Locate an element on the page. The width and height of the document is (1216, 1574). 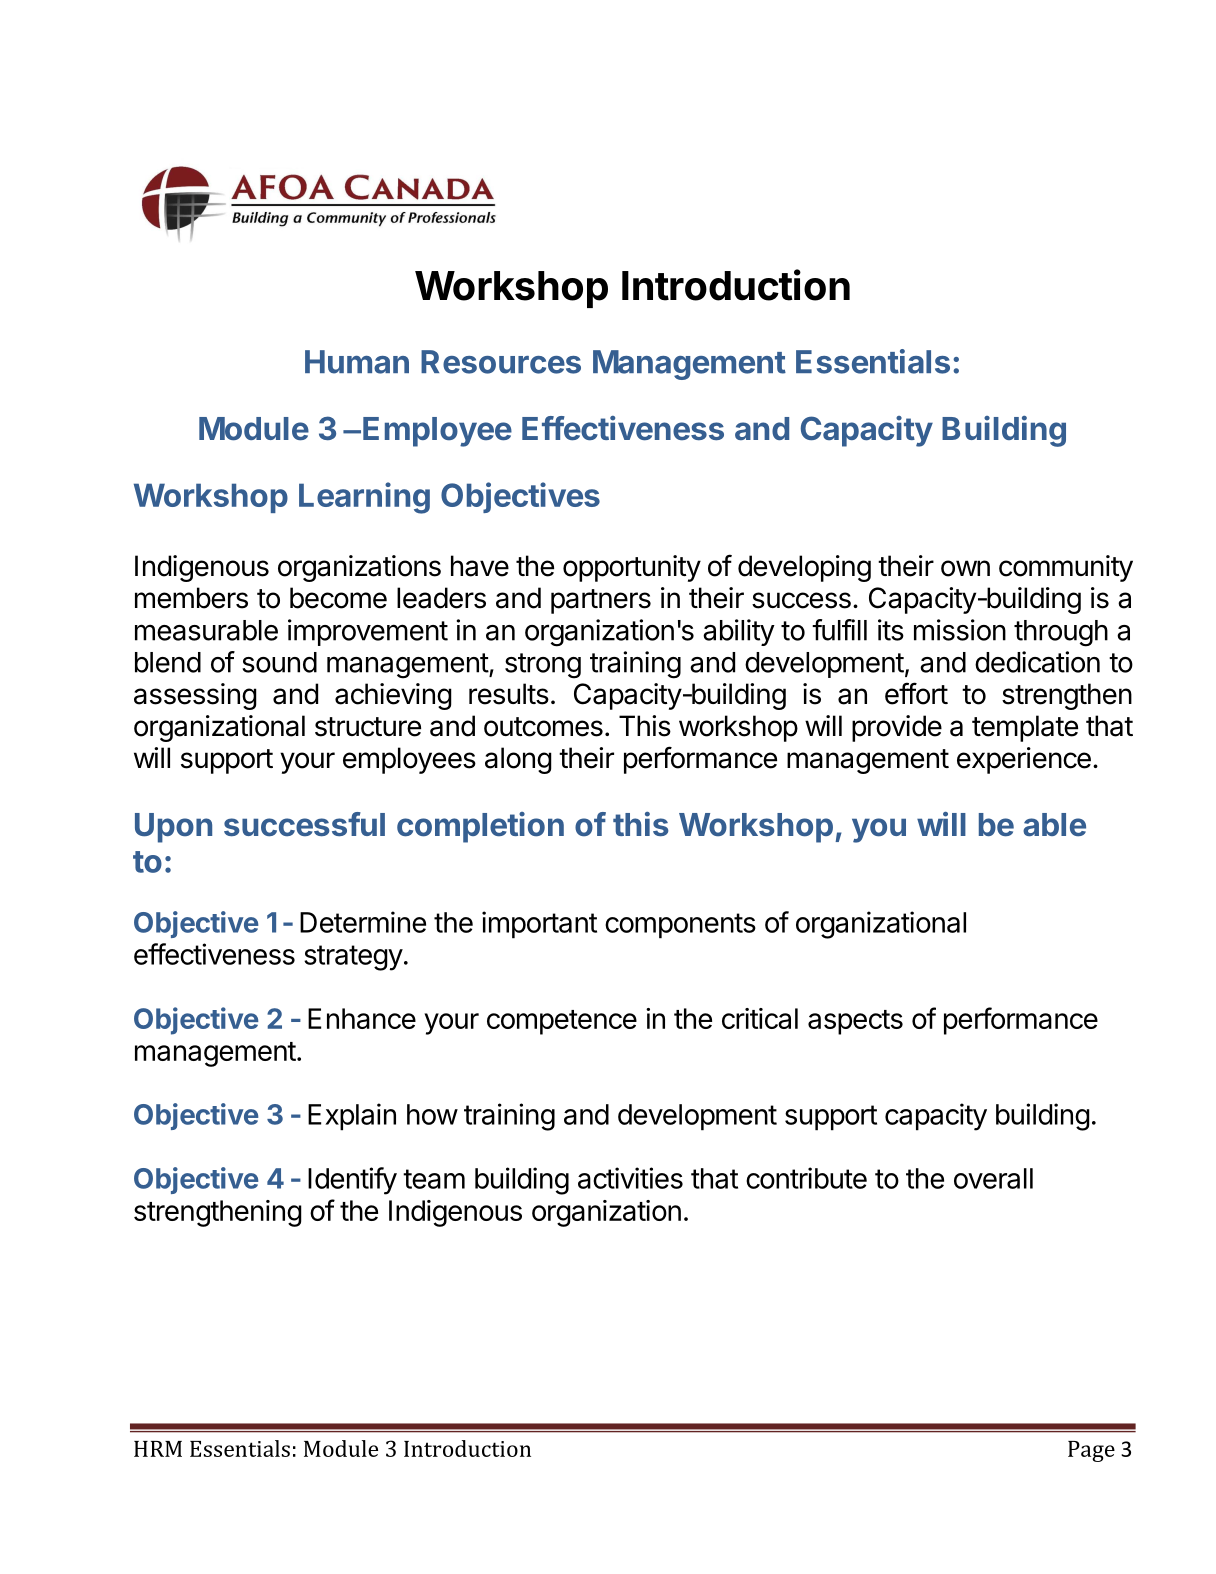
Explain is located at coordinates (352, 1117).
